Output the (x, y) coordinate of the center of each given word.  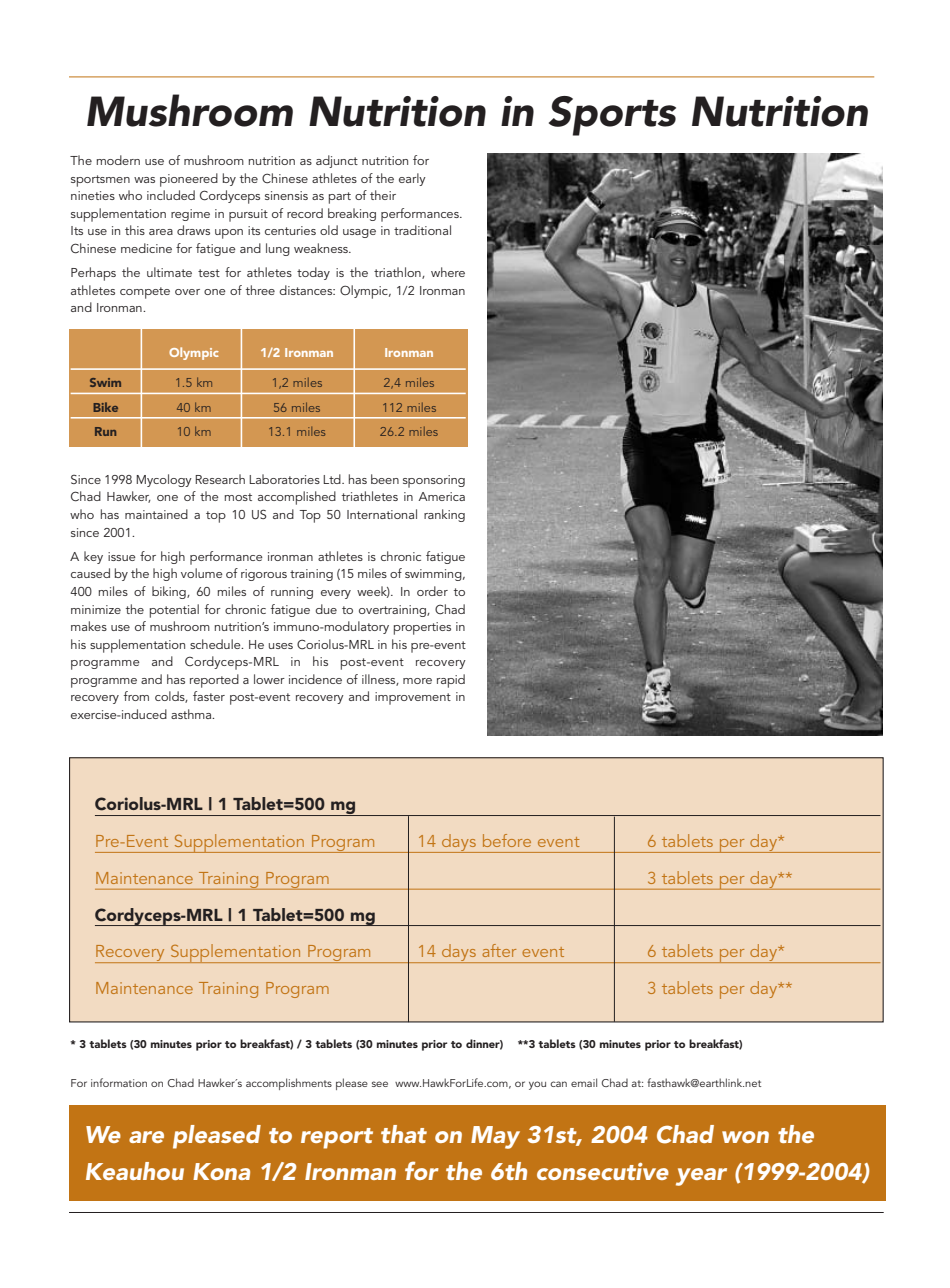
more (417, 681)
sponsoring (434, 481)
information (119, 1082)
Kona (221, 1171)
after (499, 950)
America (441, 496)
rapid (451, 681)
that (404, 1134)
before (507, 840)
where (448, 272)
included (171, 195)
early (412, 179)
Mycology (164, 480)
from (136, 696)
